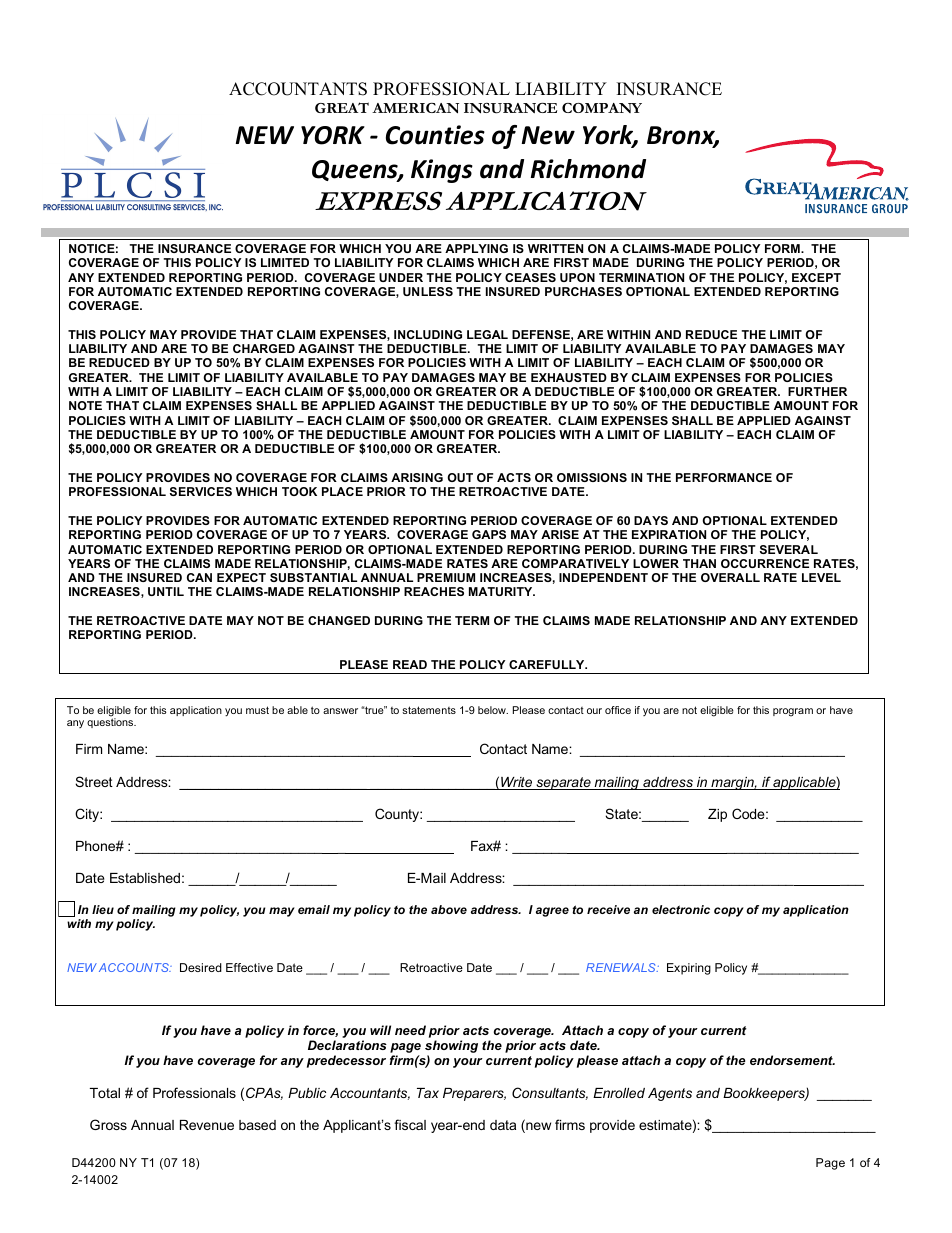 The height and width of the page is (1233, 952). Describe the element at coordinates (669, 534) in the page. I see `EXPIRATION` at that location.
